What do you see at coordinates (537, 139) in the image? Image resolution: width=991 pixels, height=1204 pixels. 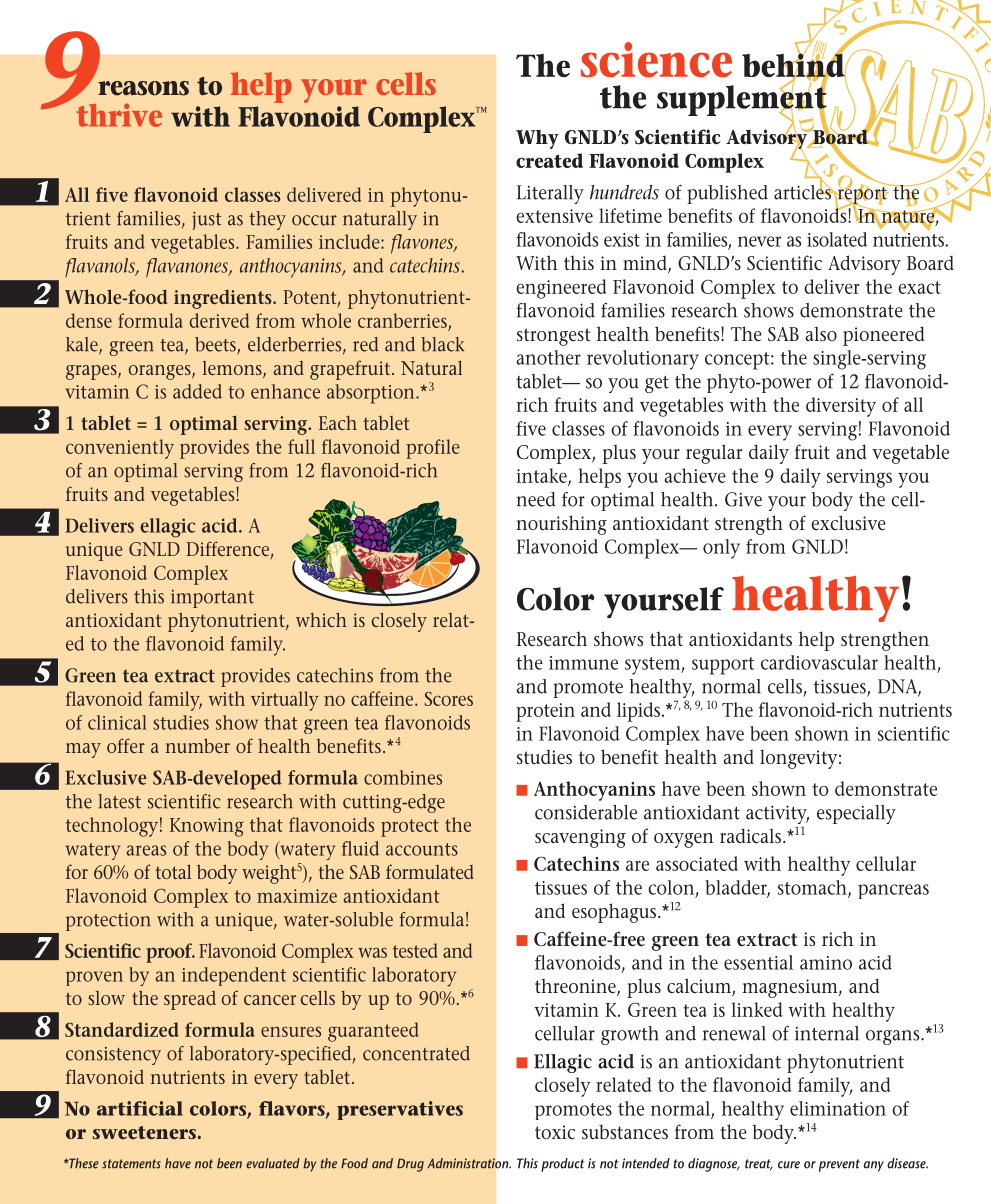 I see `Why` at bounding box center [537, 139].
